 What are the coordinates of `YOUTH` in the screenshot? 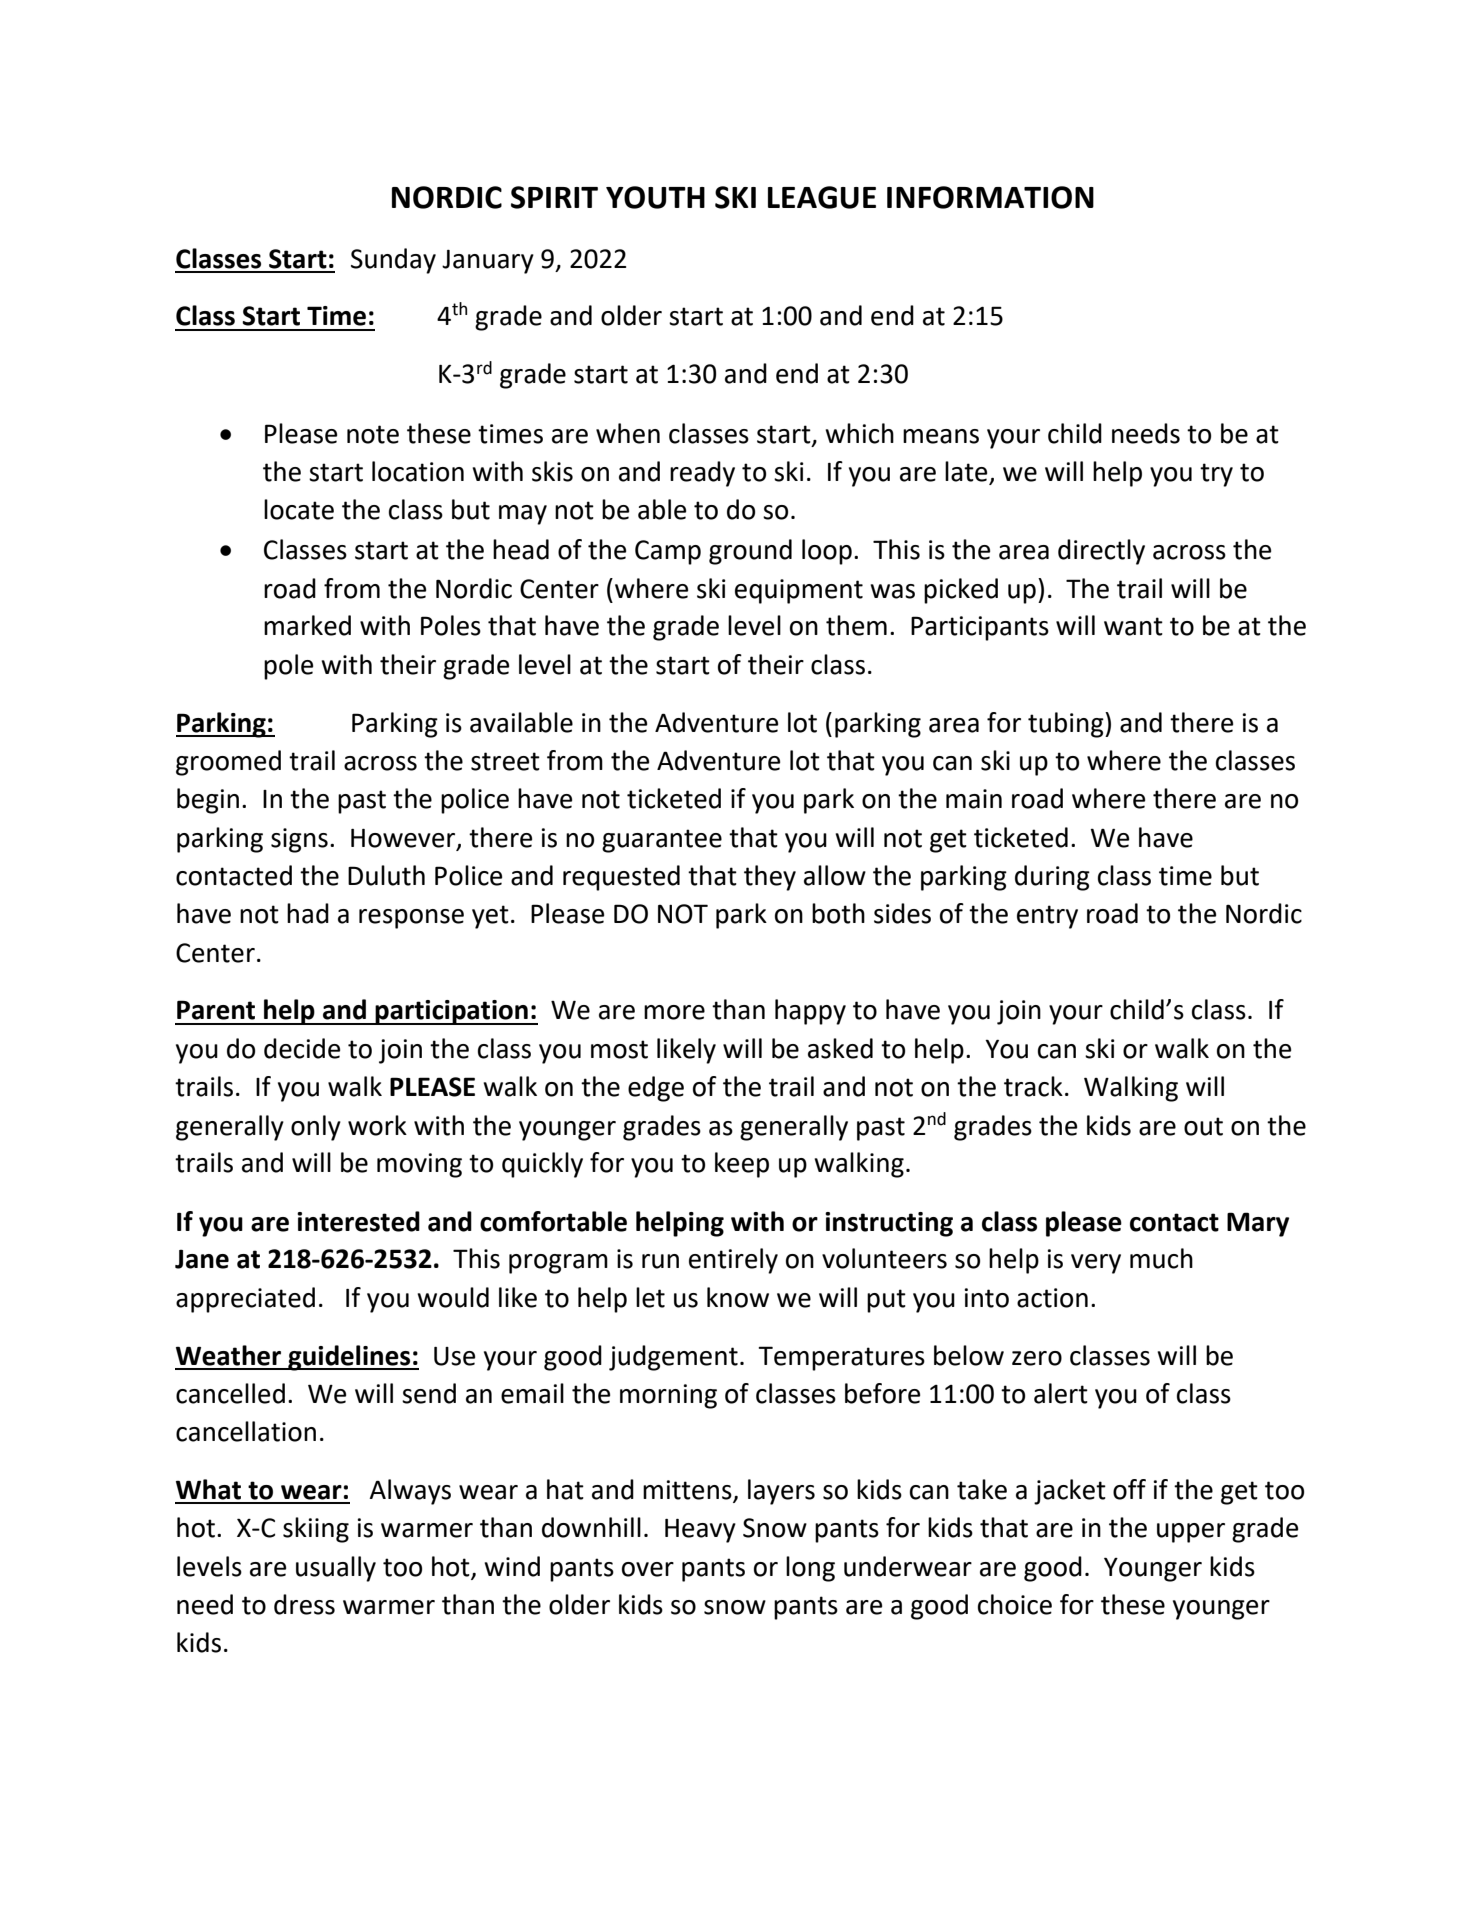 It's located at (655, 197).
